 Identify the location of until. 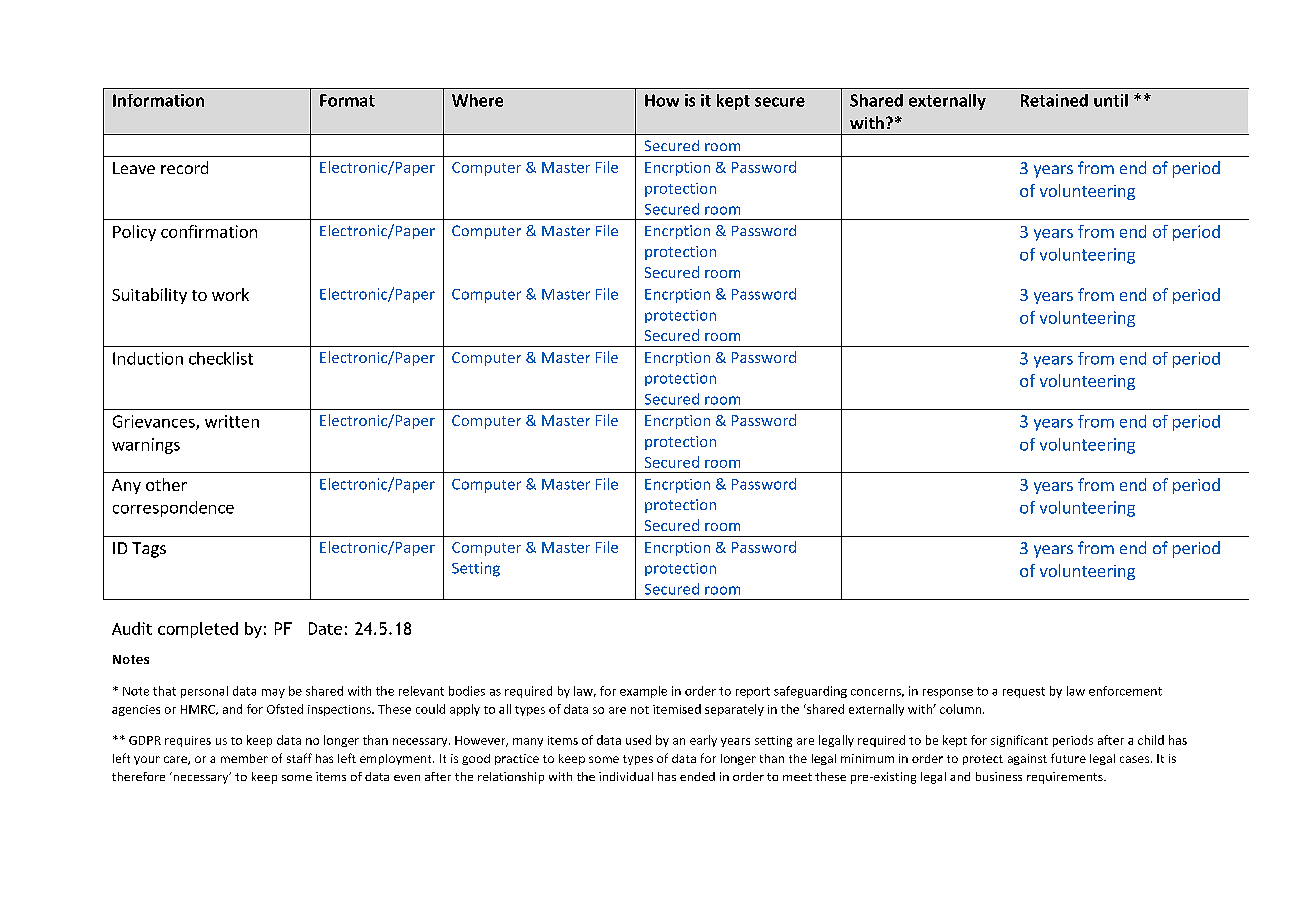
(1111, 100).
